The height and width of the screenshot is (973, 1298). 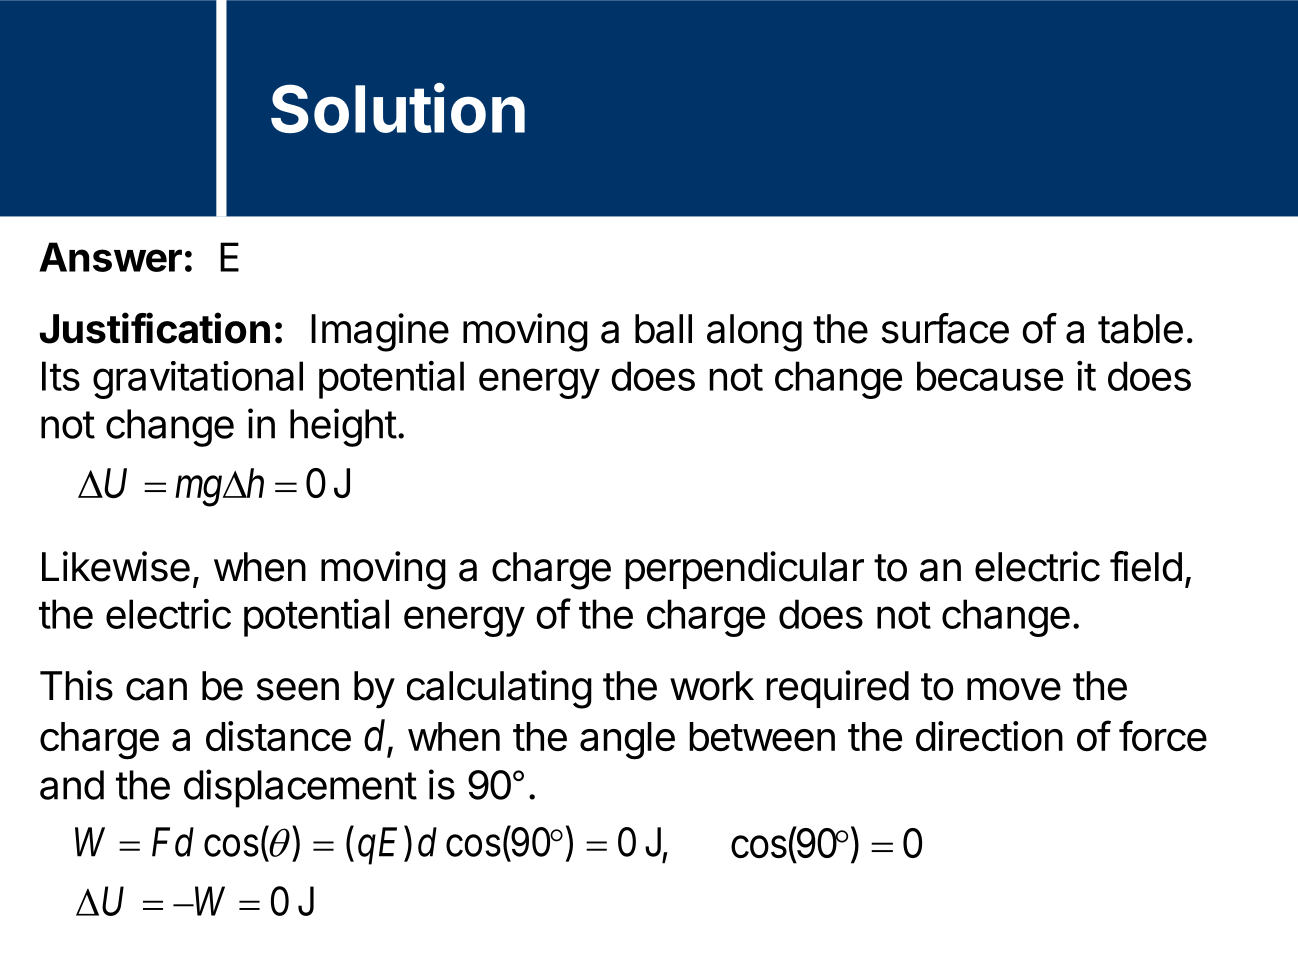 What do you see at coordinates (945, 328) in the screenshot?
I see `surface` at bounding box center [945, 328].
